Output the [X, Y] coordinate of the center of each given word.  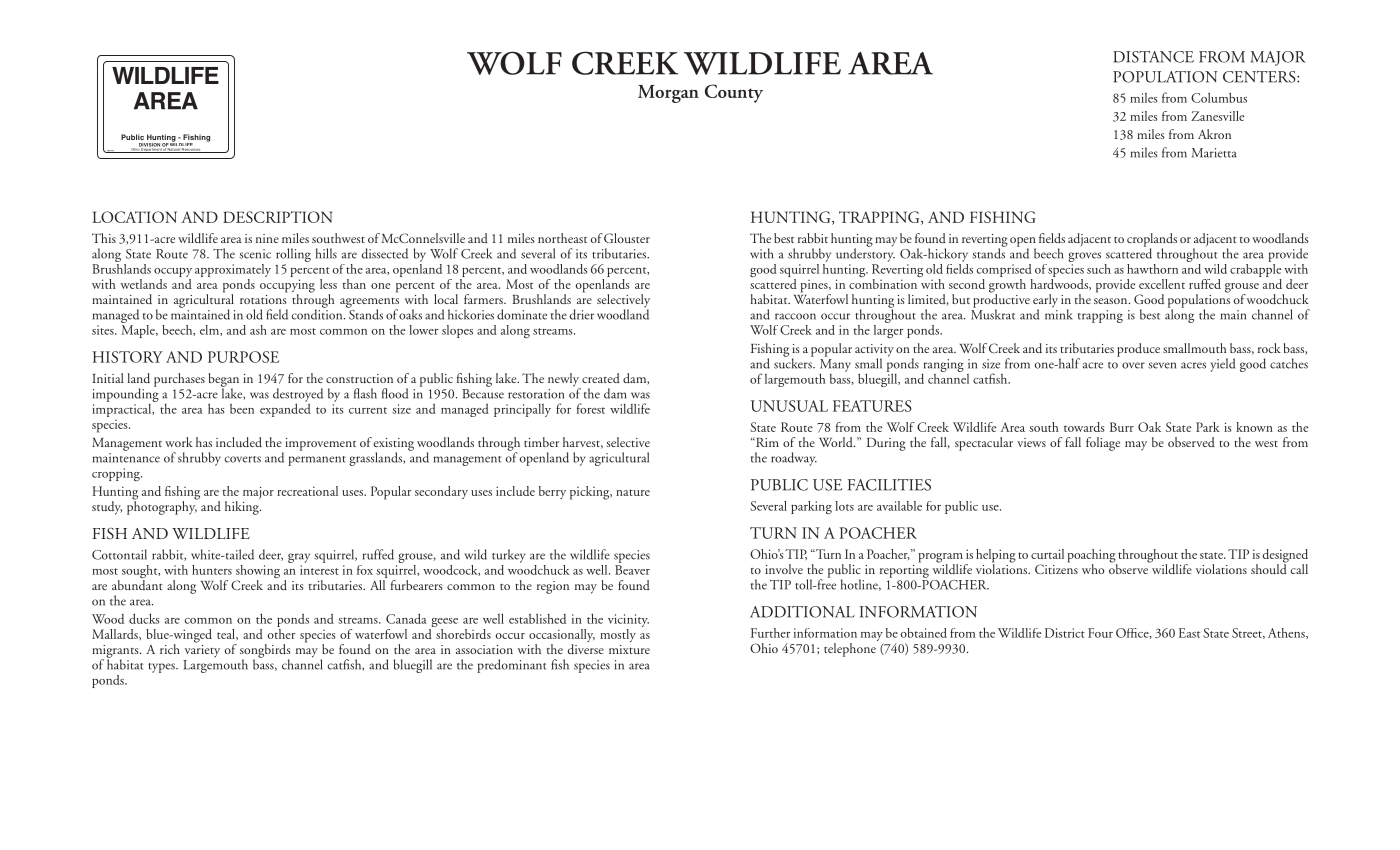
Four [1100, 633]
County [734, 93]
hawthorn [1152, 269]
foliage [1103, 444]
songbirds [265, 652]
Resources [191, 149]
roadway [794, 459]
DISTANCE [1153, 57]
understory [865, 254]
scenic [255, 254]
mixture [629, 649]
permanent [317, 461]
